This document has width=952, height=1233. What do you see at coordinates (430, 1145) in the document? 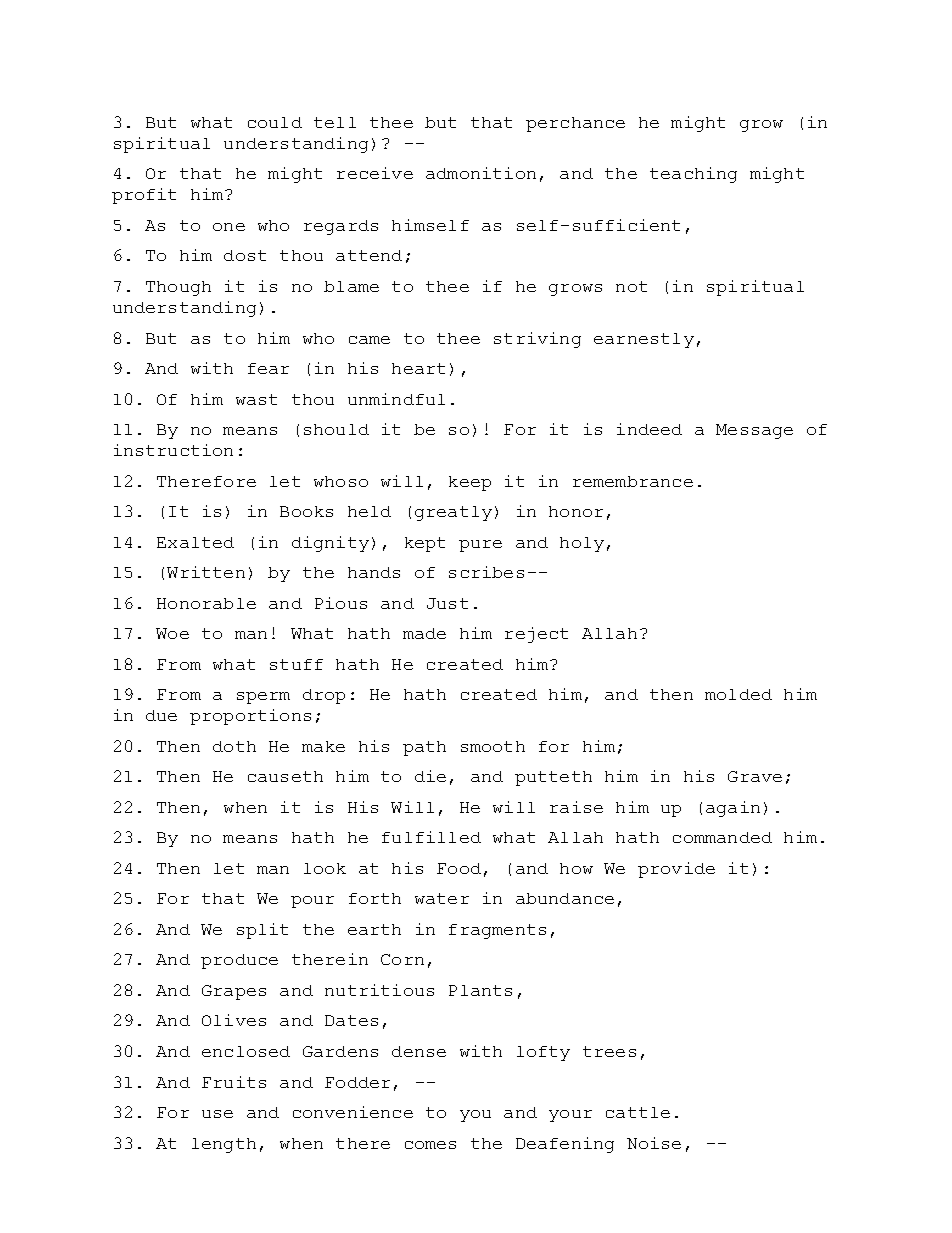
I see `comes` at bounding box center [430, 1145].
